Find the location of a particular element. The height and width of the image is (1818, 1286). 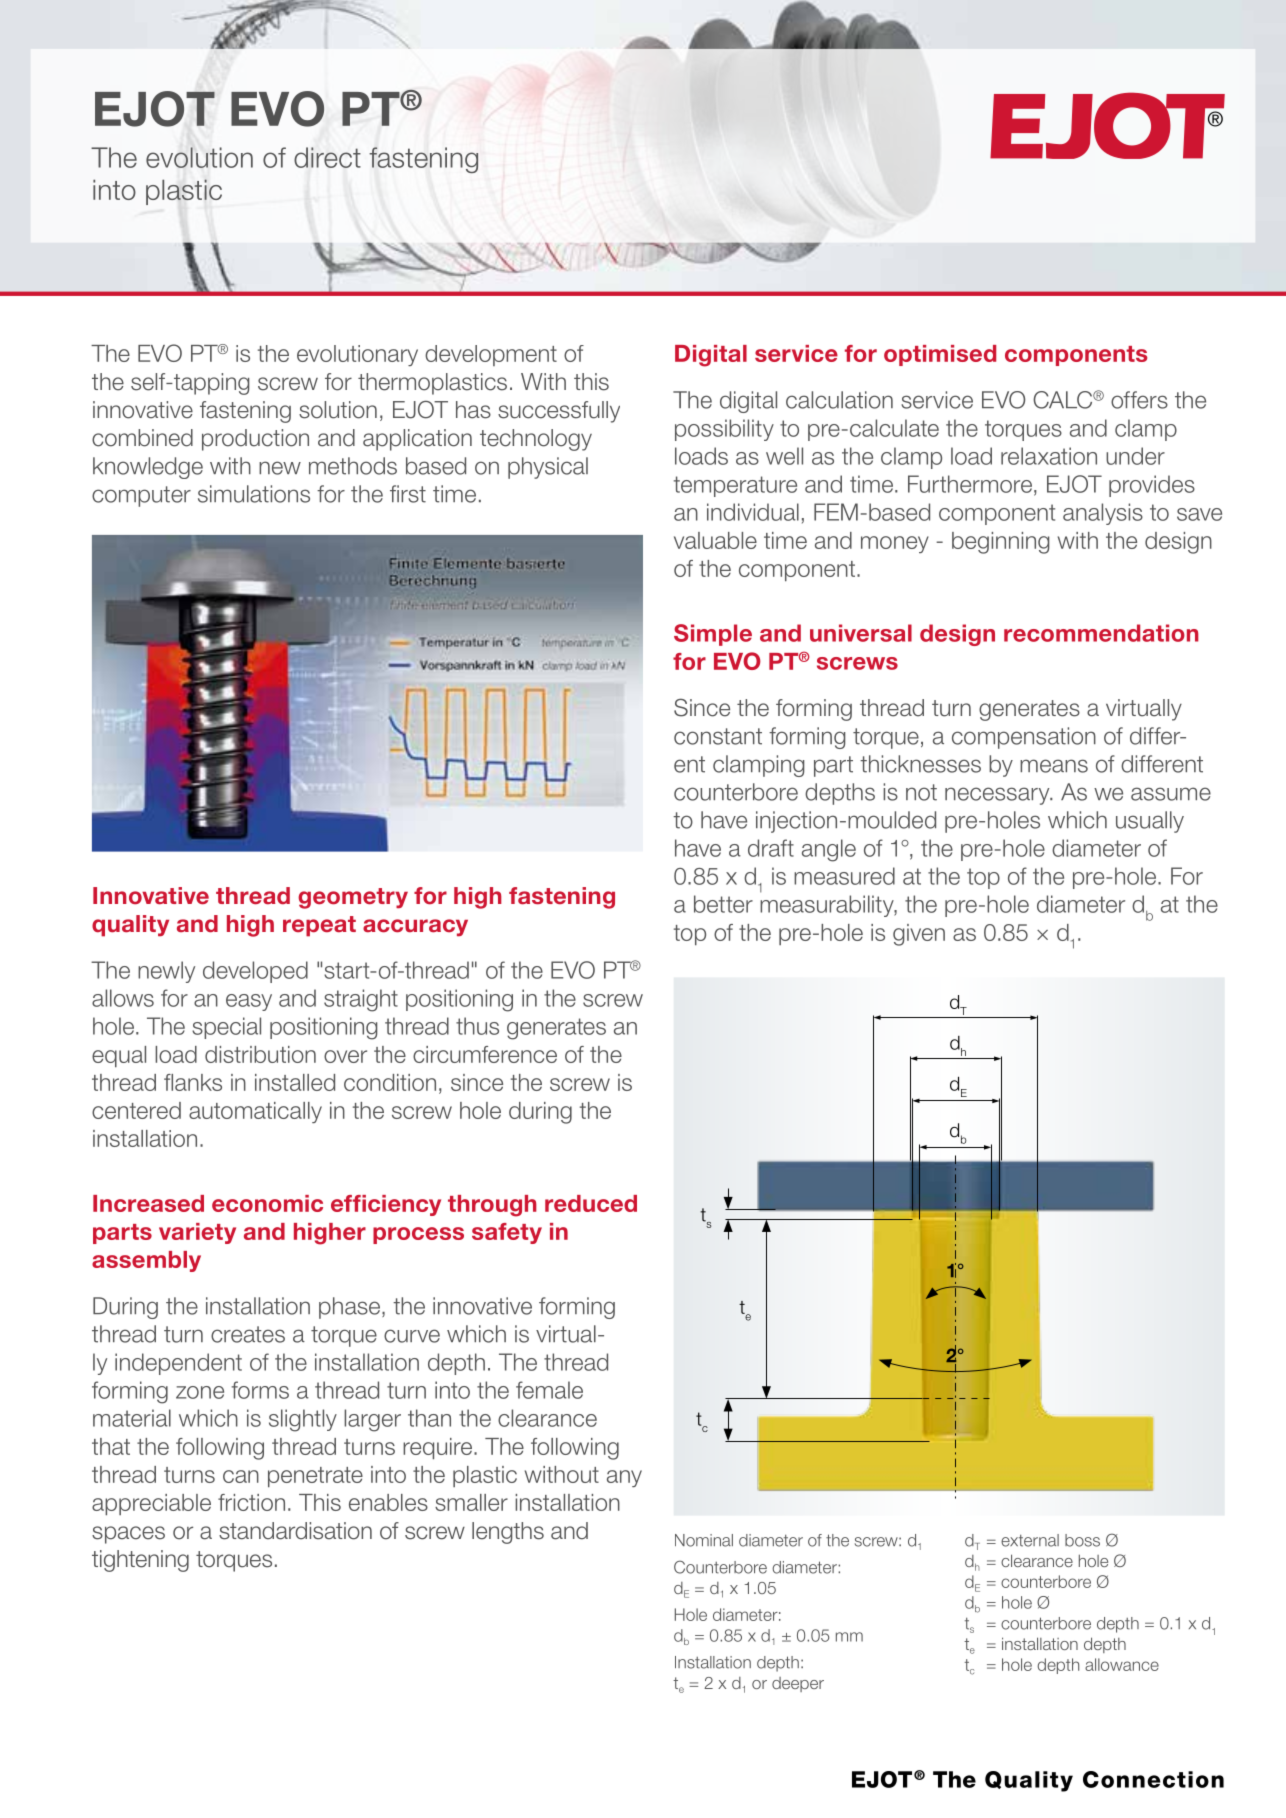

development is located at coordinates (491, 355).
